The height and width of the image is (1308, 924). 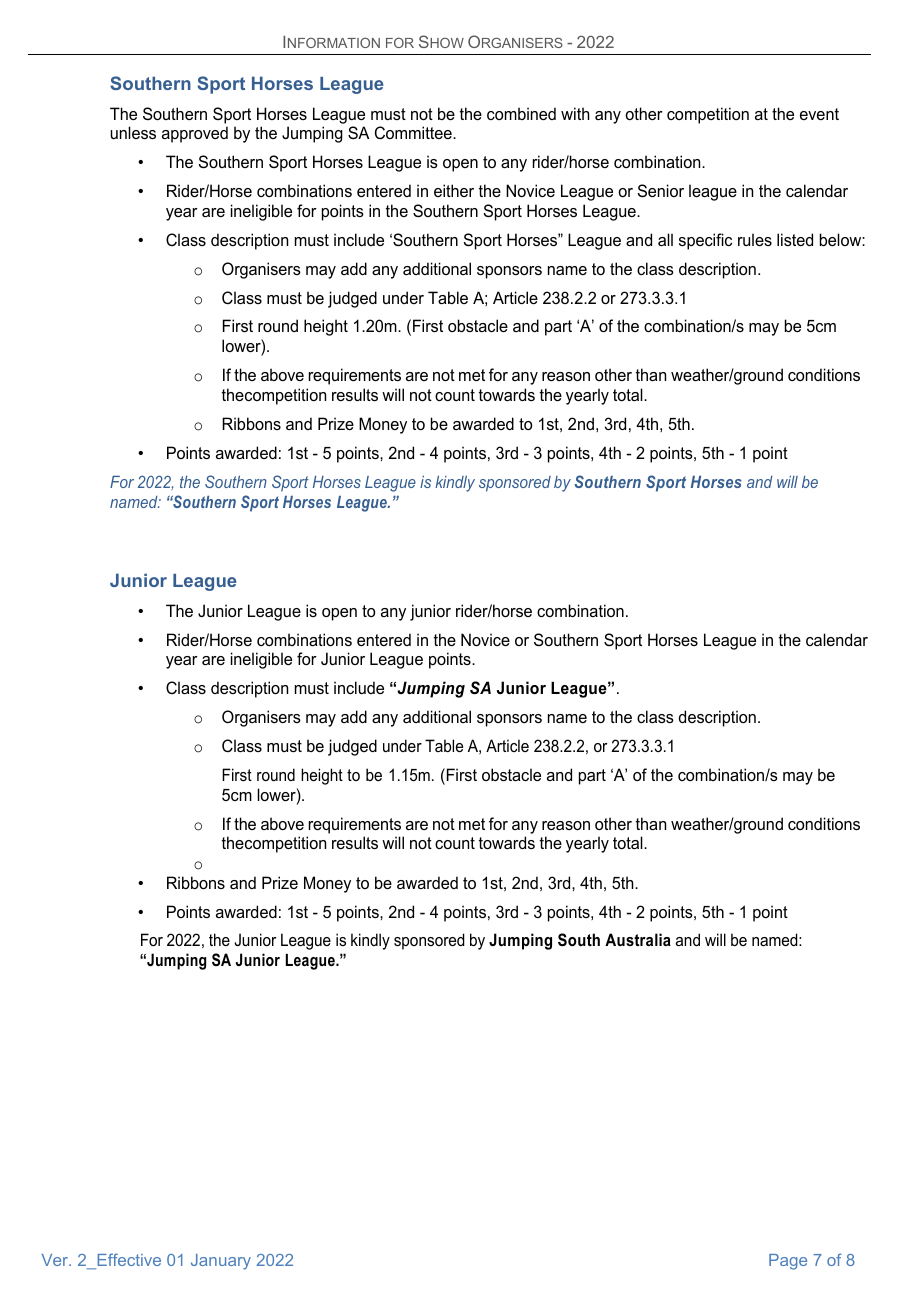 What do you see at coordinates (705, 241) in the image?
I see `specific` at bounding box center [705, 241].
